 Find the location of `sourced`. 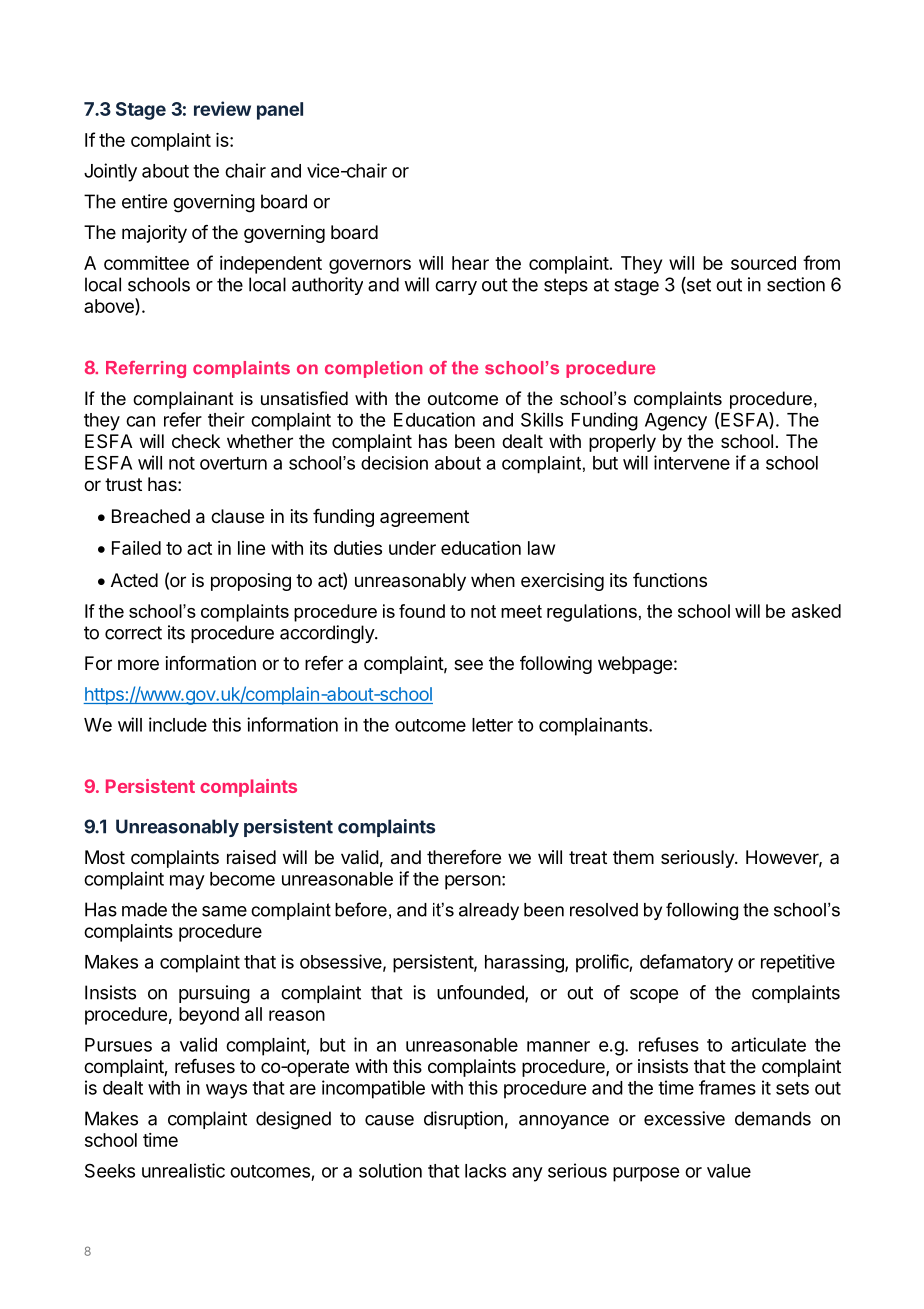

sourced is located at coordinates (763, 263).
